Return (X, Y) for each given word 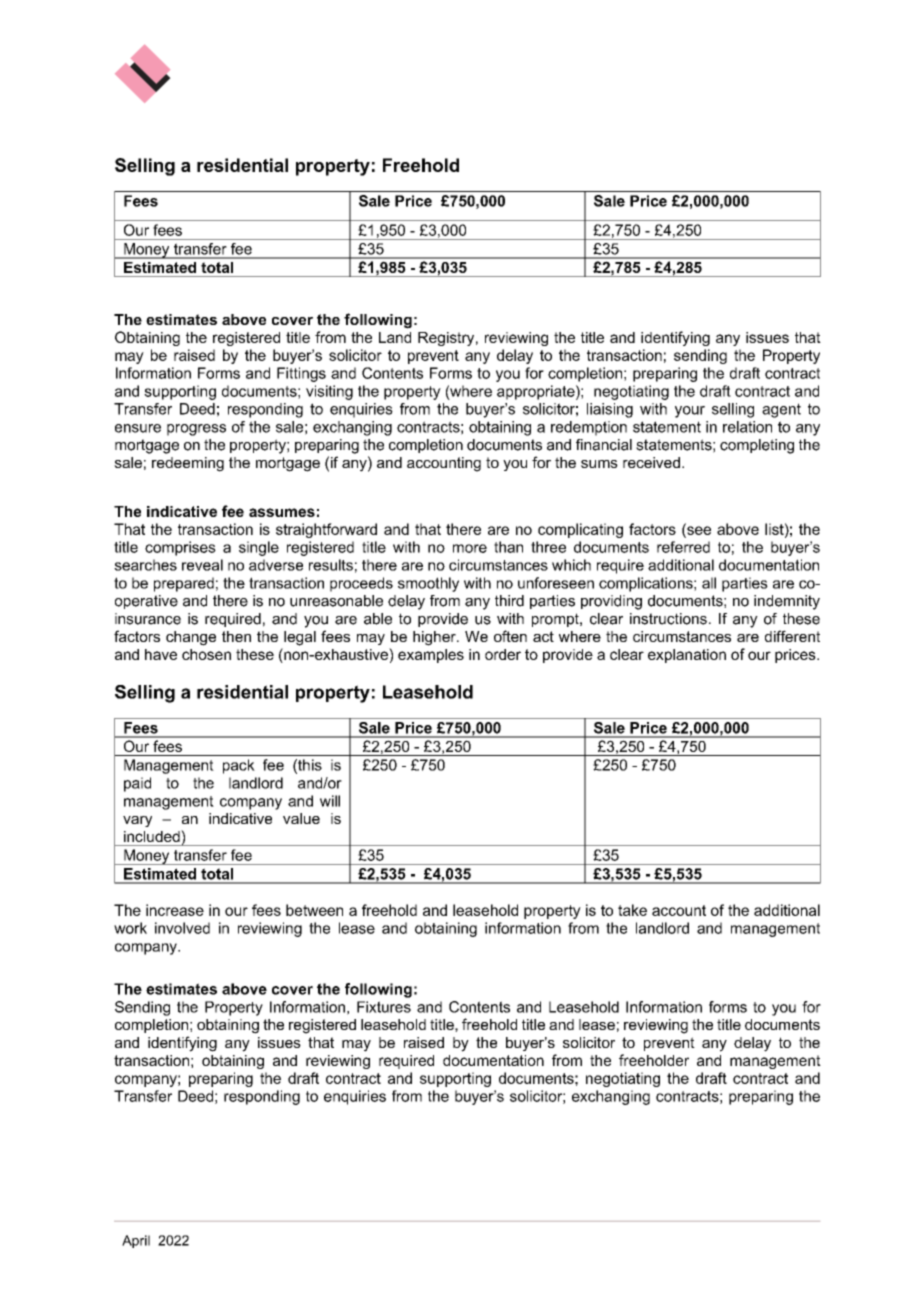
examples (431, 656)
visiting (329, 392)
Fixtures (384, 1007)
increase (175, 910)
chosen (206, 654)
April (136, 1241)
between (314, 910)
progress (196, 430)
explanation (687, 656)
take (632, 910)
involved (182, 928)
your (690, 412)
